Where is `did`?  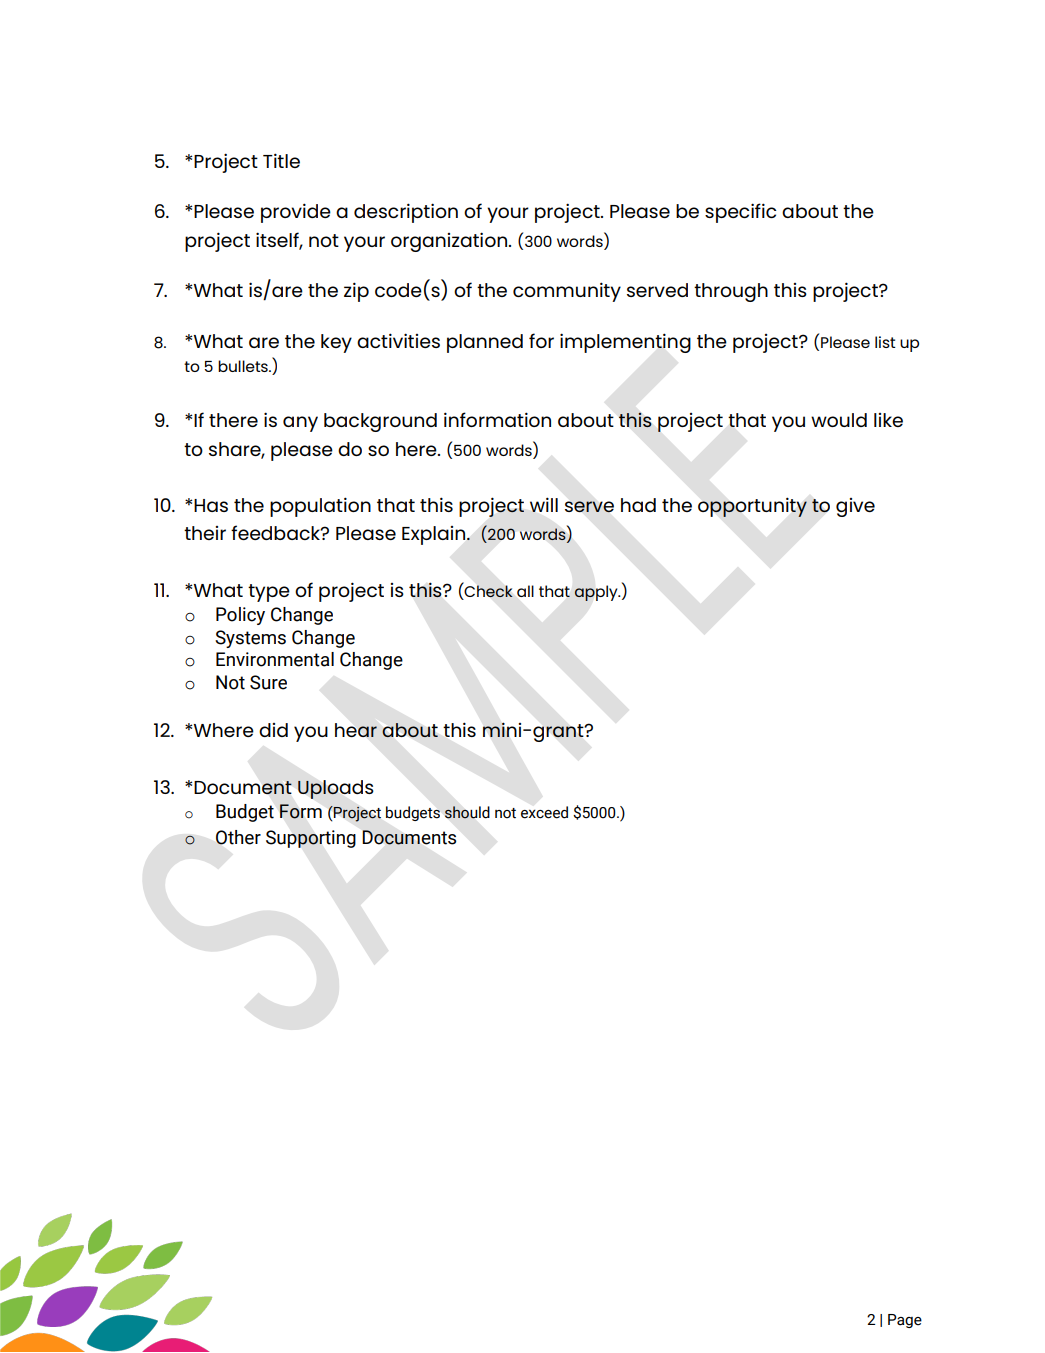 did is located at coordinates (273, 730).
